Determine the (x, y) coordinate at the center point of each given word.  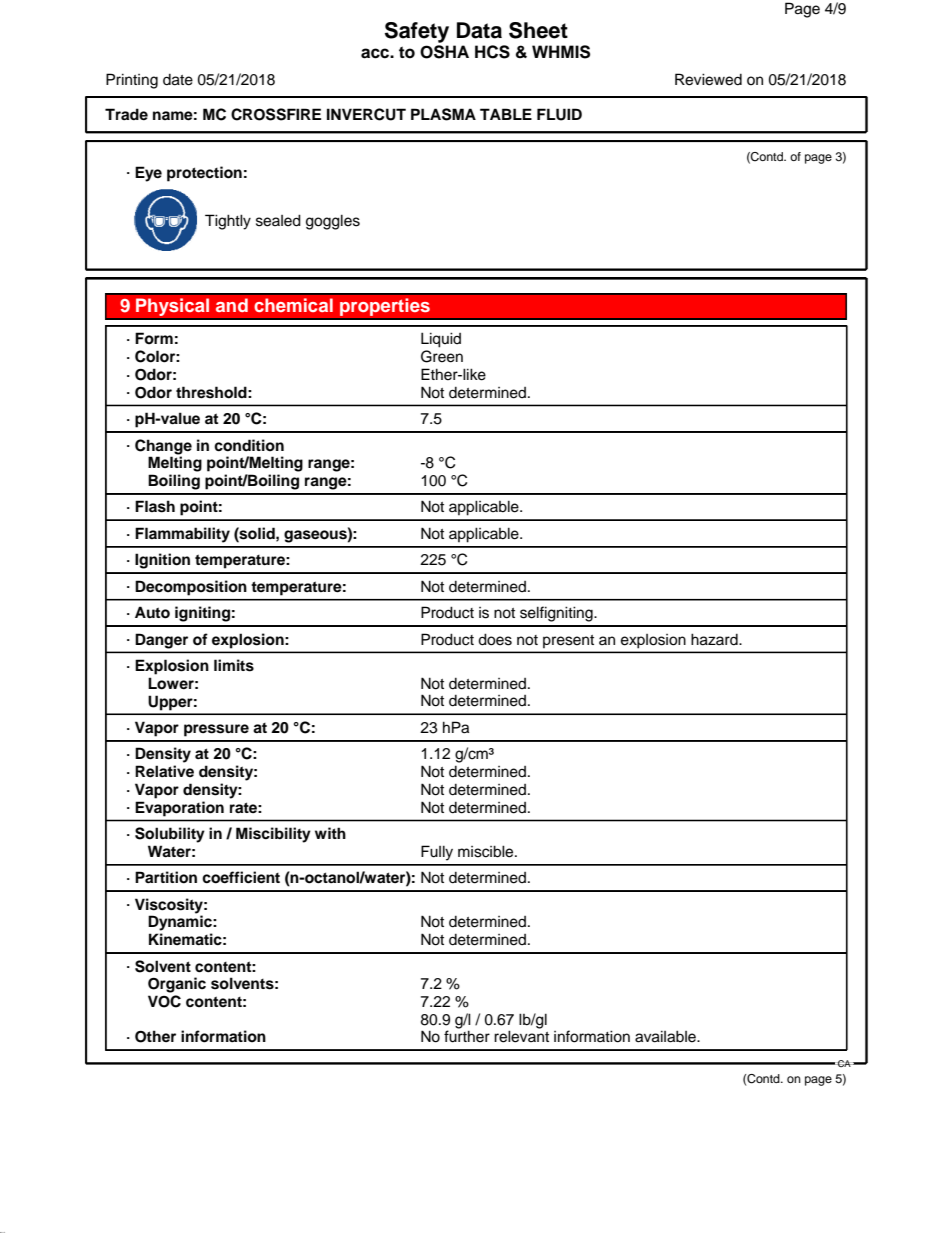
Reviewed (708, 79)
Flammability (182, 535)
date (178, 80)
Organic (177, 985)
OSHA (444, 52)
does (495, 639)
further (467, 1035)
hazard (715, 639)
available (666, 1036)
